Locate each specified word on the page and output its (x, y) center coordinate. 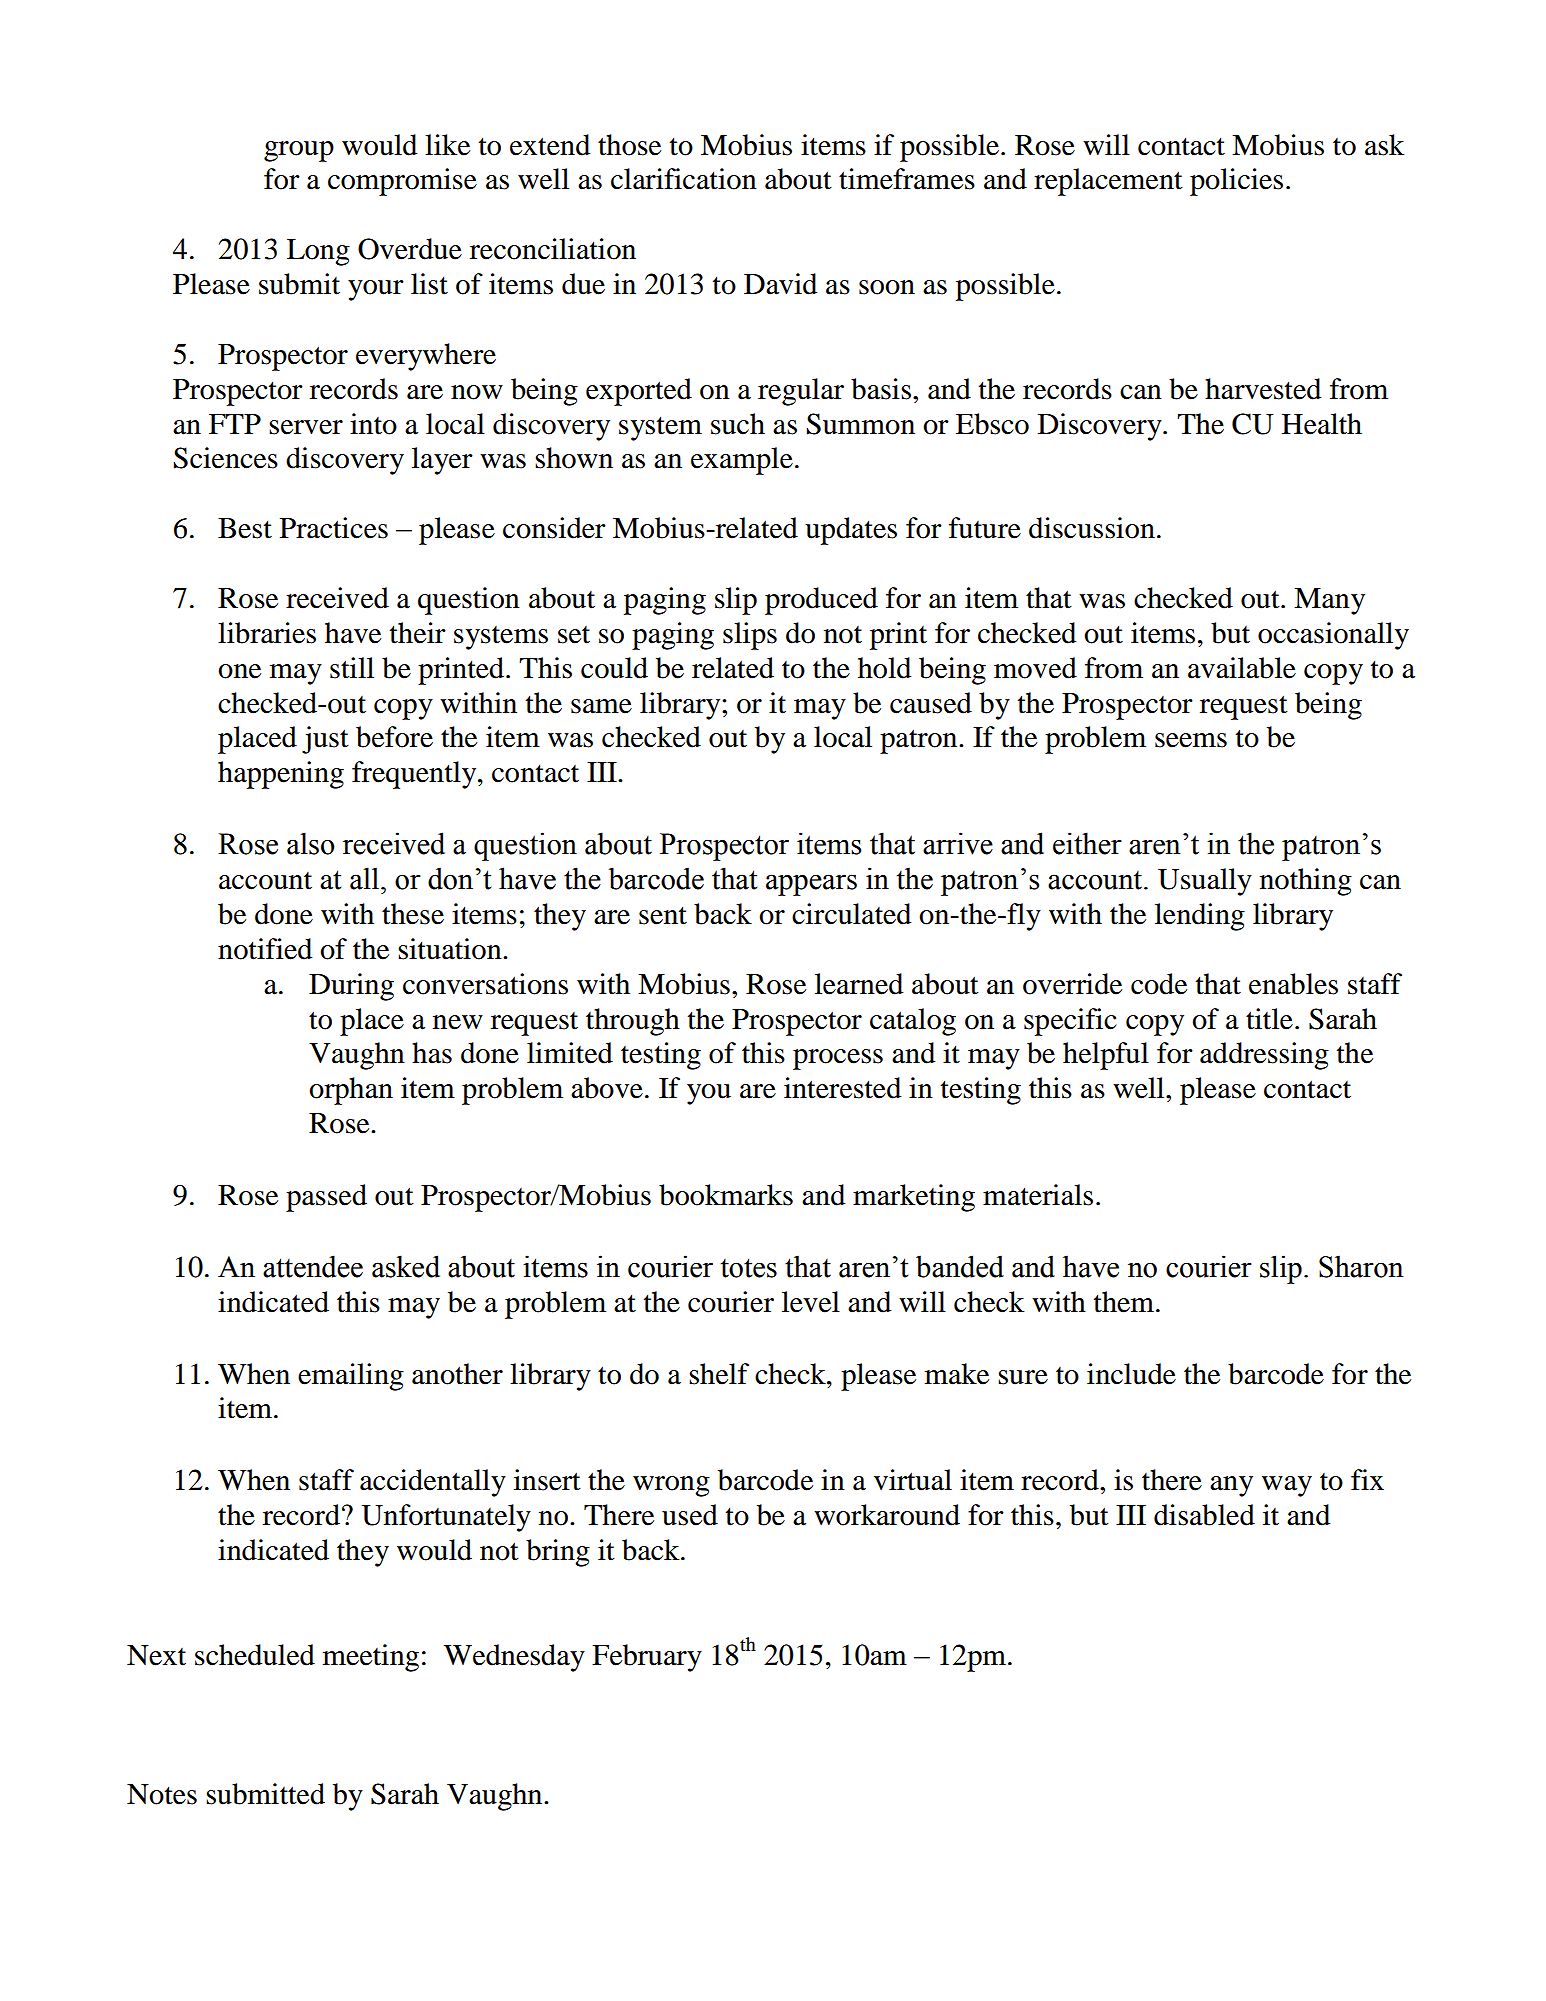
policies (1236, 182)
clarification (684, 179)
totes (749, 1268)
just (325, 740)
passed (326, 1198)
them (1125, 1302)
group (299, 151)
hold (884, 668)
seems (1191, 740)
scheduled (255, 1655)
